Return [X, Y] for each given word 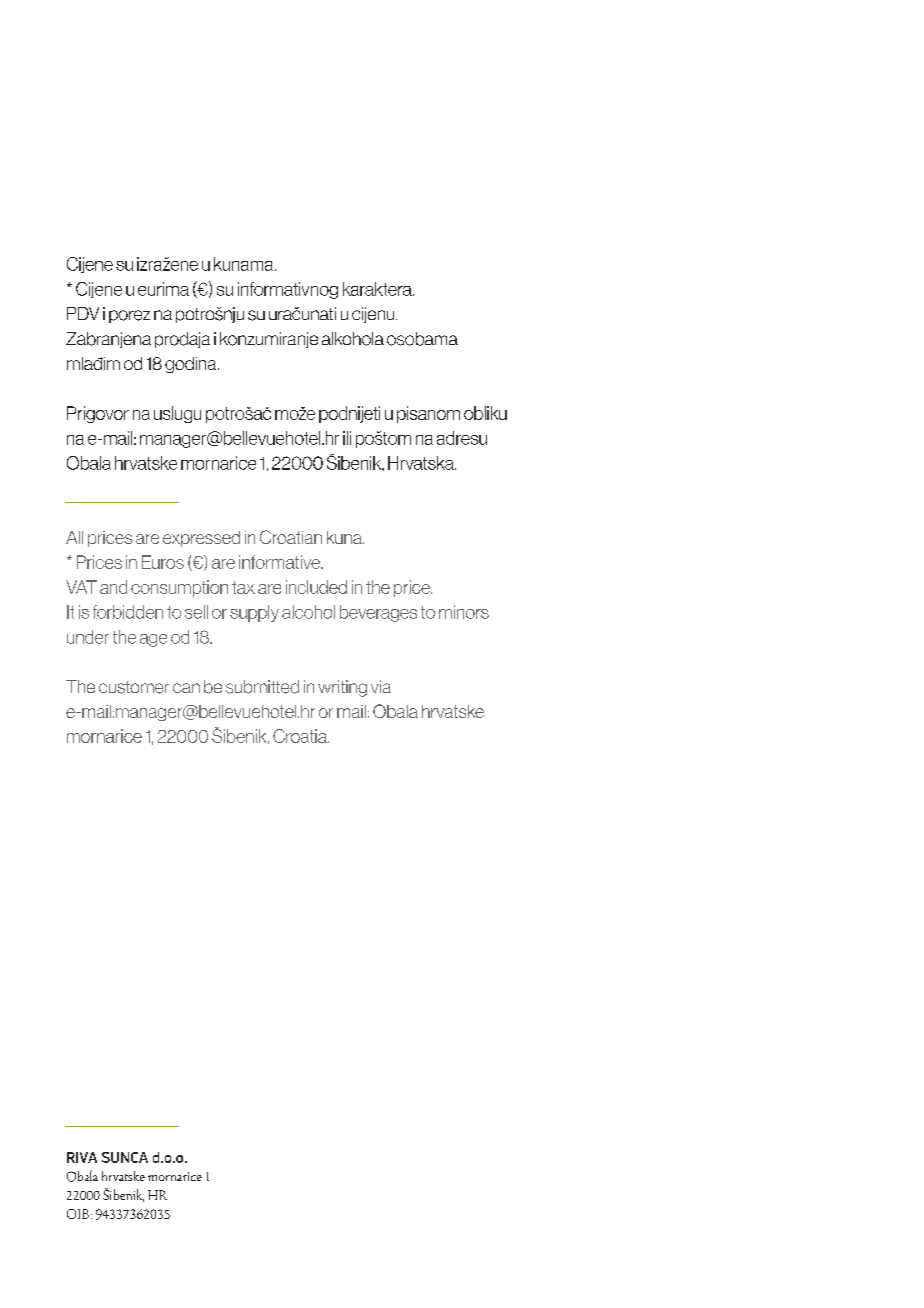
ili [347, 438]
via [381, 686]
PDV [83, 313]
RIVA [82, 1157]
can [186, 688]
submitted [262, 687]
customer [134, 687]
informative [281, 562]
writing [342, 688]
